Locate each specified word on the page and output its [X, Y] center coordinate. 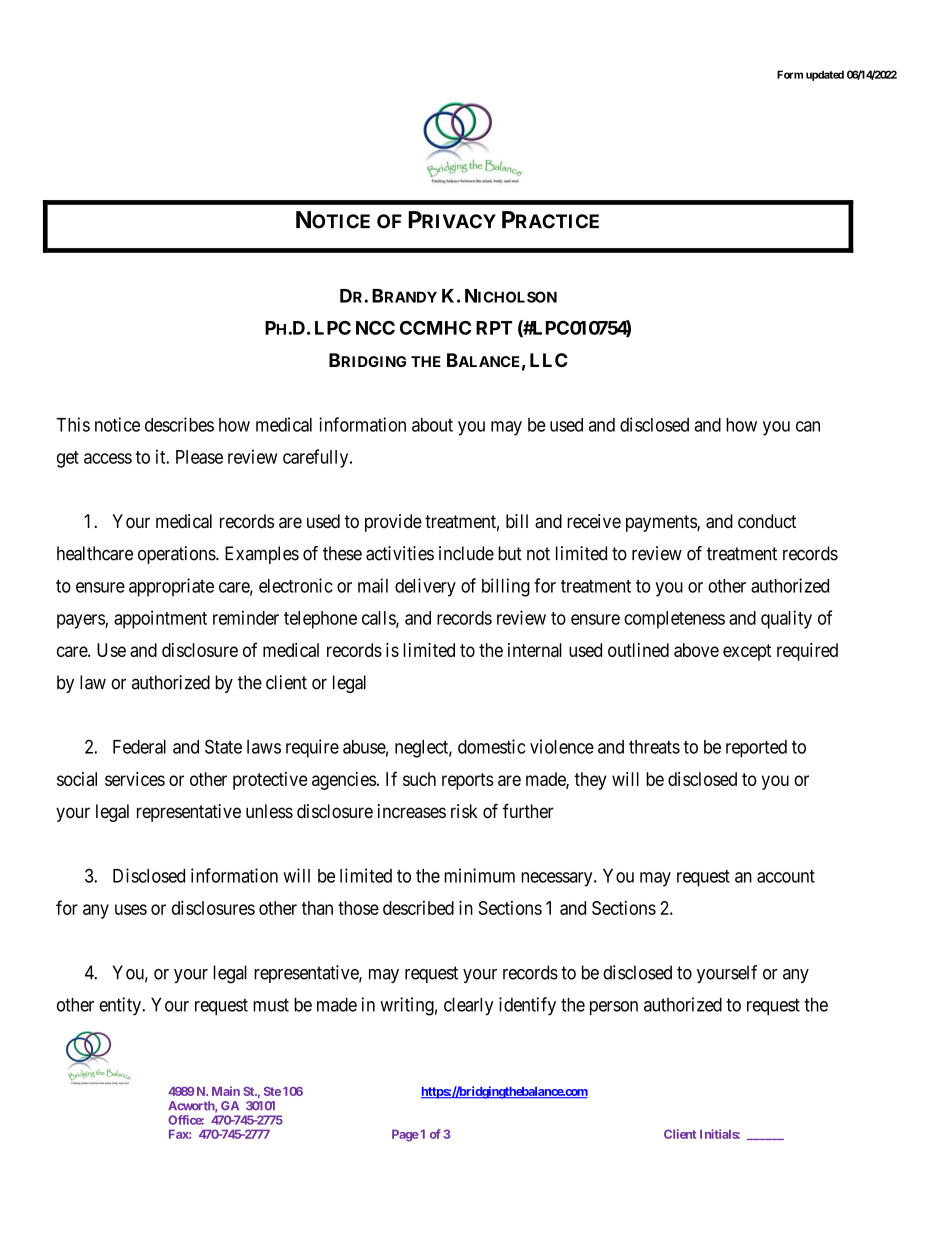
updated [825, 75]
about [432, 425]
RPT [494, 328]
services [135, 779]
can [808, 426]
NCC [375, 328]
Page [405, 1135]
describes [179, 424]
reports [468, 781]
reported [756, 749]
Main [226, 1091]
